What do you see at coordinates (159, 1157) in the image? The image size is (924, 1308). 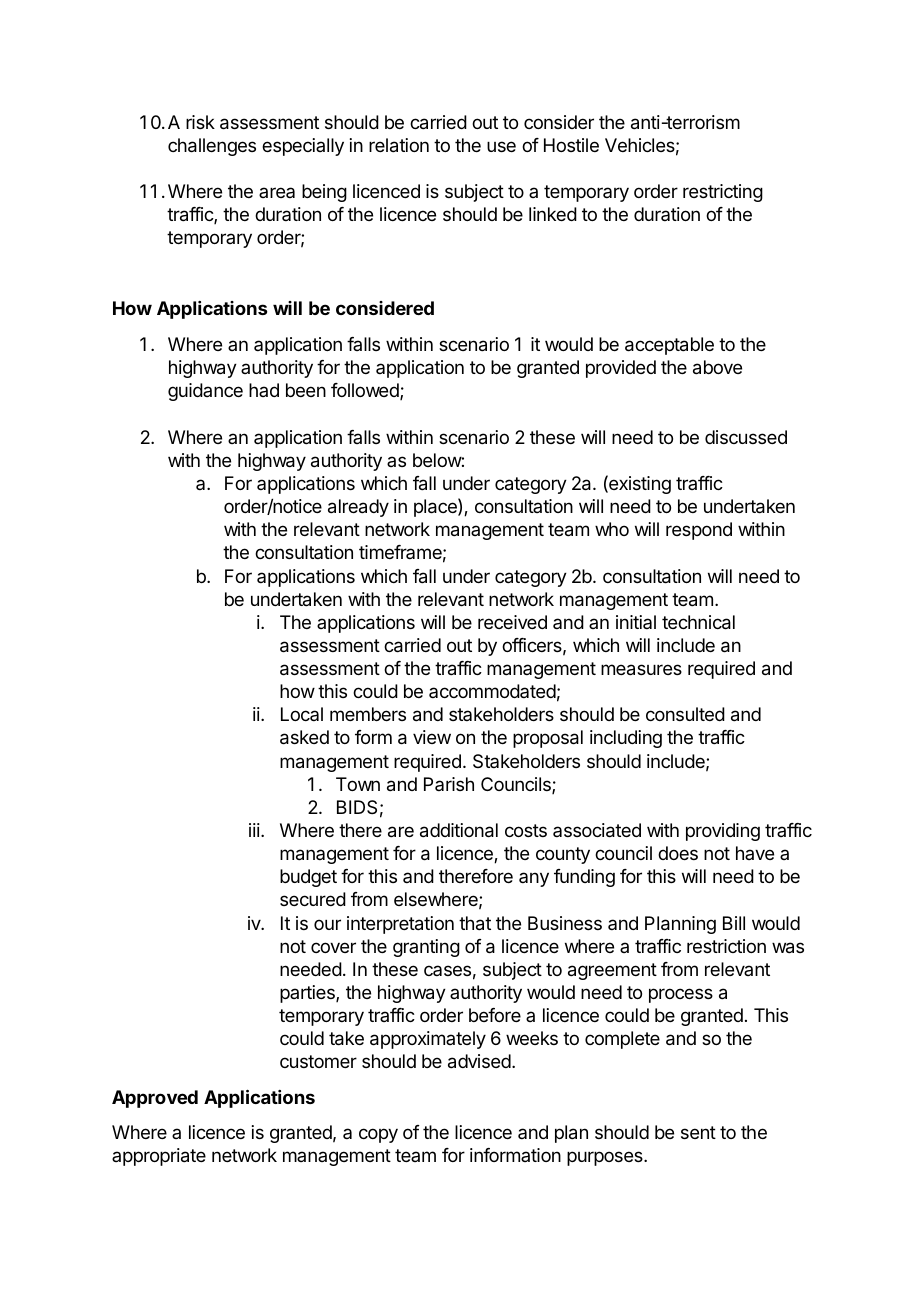 I see `appropriate` at bounding box center [159, 1157].
